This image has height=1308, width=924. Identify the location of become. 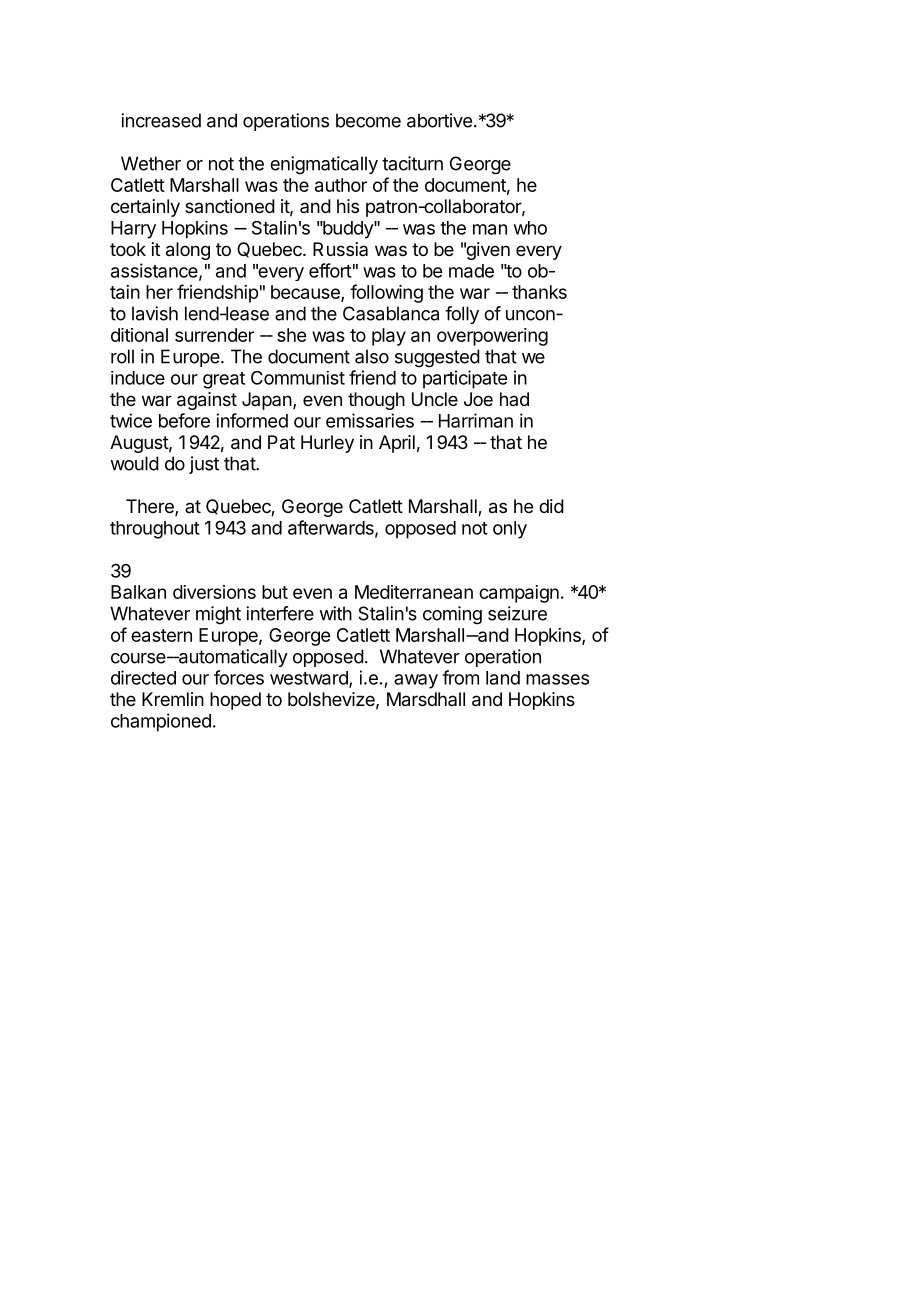
(368, 120).
